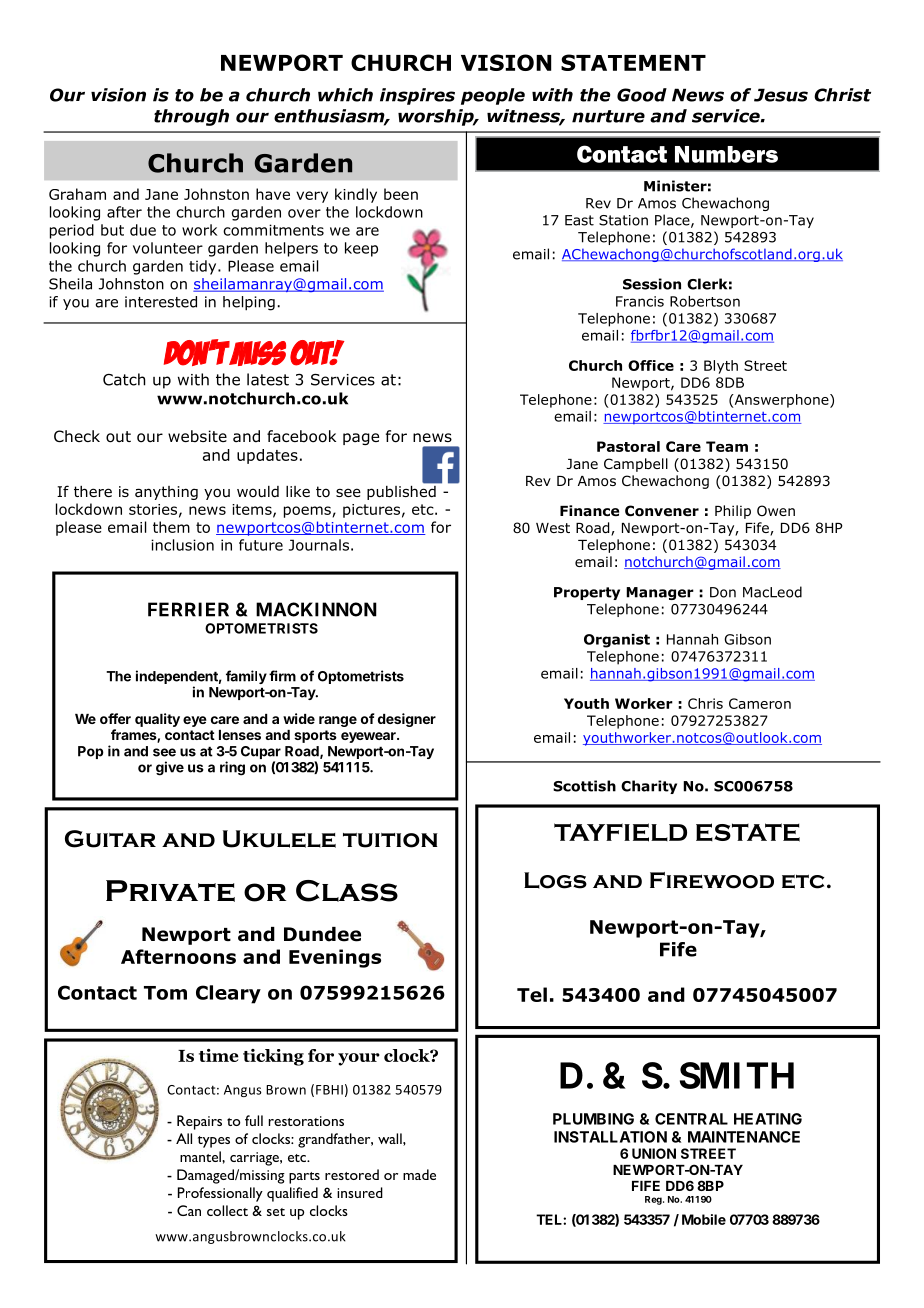 This document has width=924, height=1308. I want to click on Blyth, so click(721, 367).
